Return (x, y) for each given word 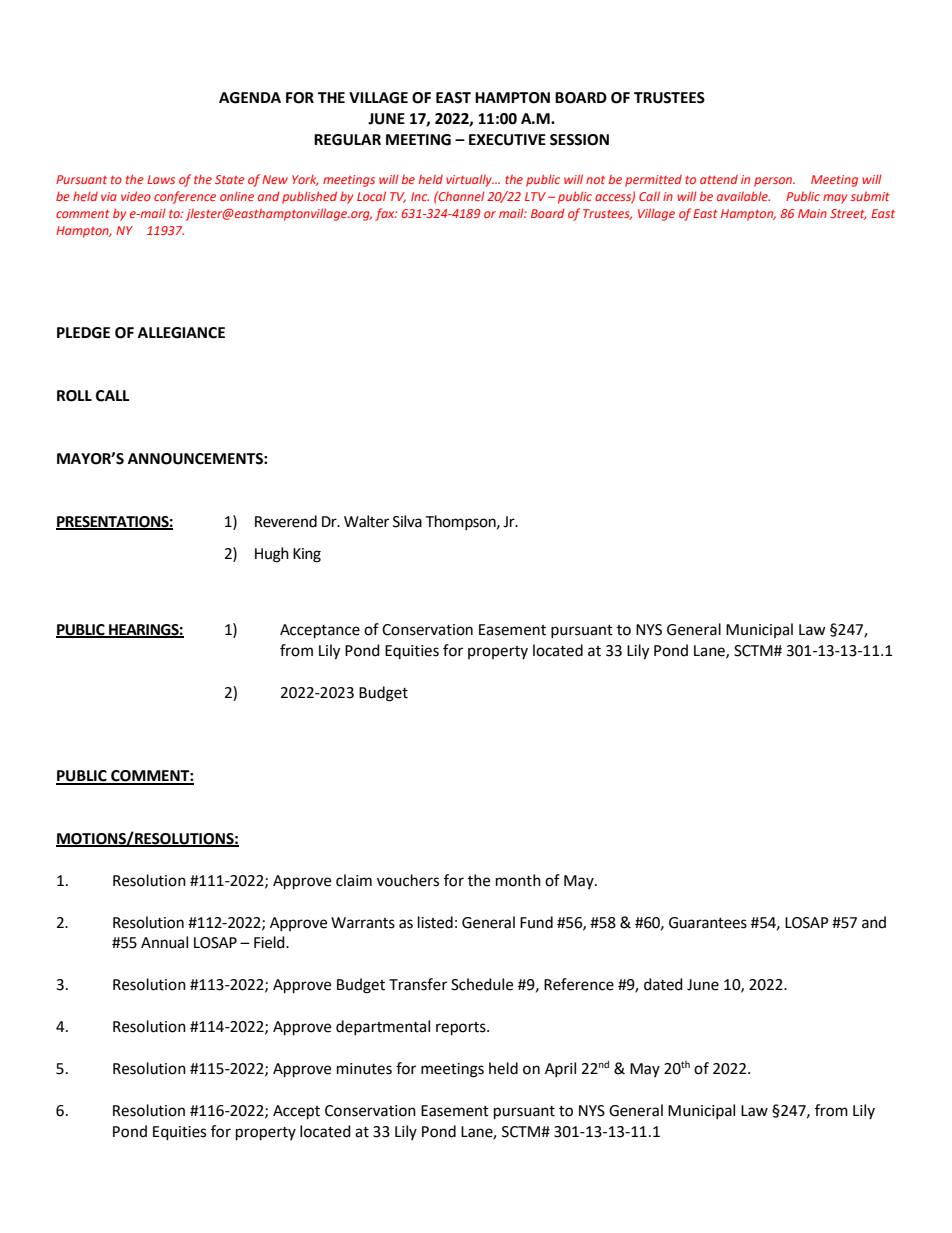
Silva (407, 521)
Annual (164, 942)
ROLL (74, 396)
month (518, 880)
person (774, 182)
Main (812, 213)
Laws (161, 179)
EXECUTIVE (507, 140)
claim (354, 880)
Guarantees (708, 923)
